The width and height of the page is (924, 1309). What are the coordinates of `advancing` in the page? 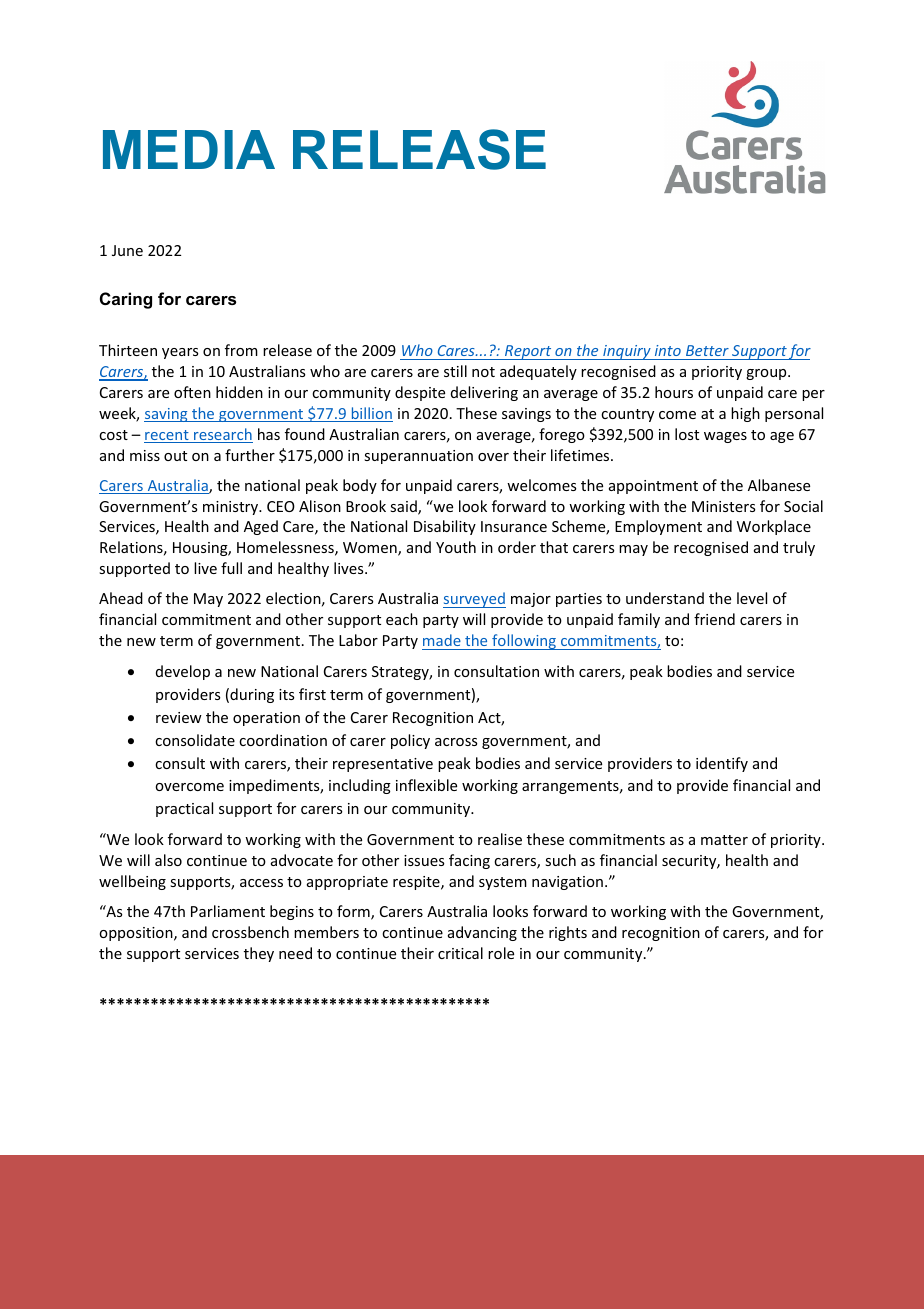 It's located at (482, 933).
